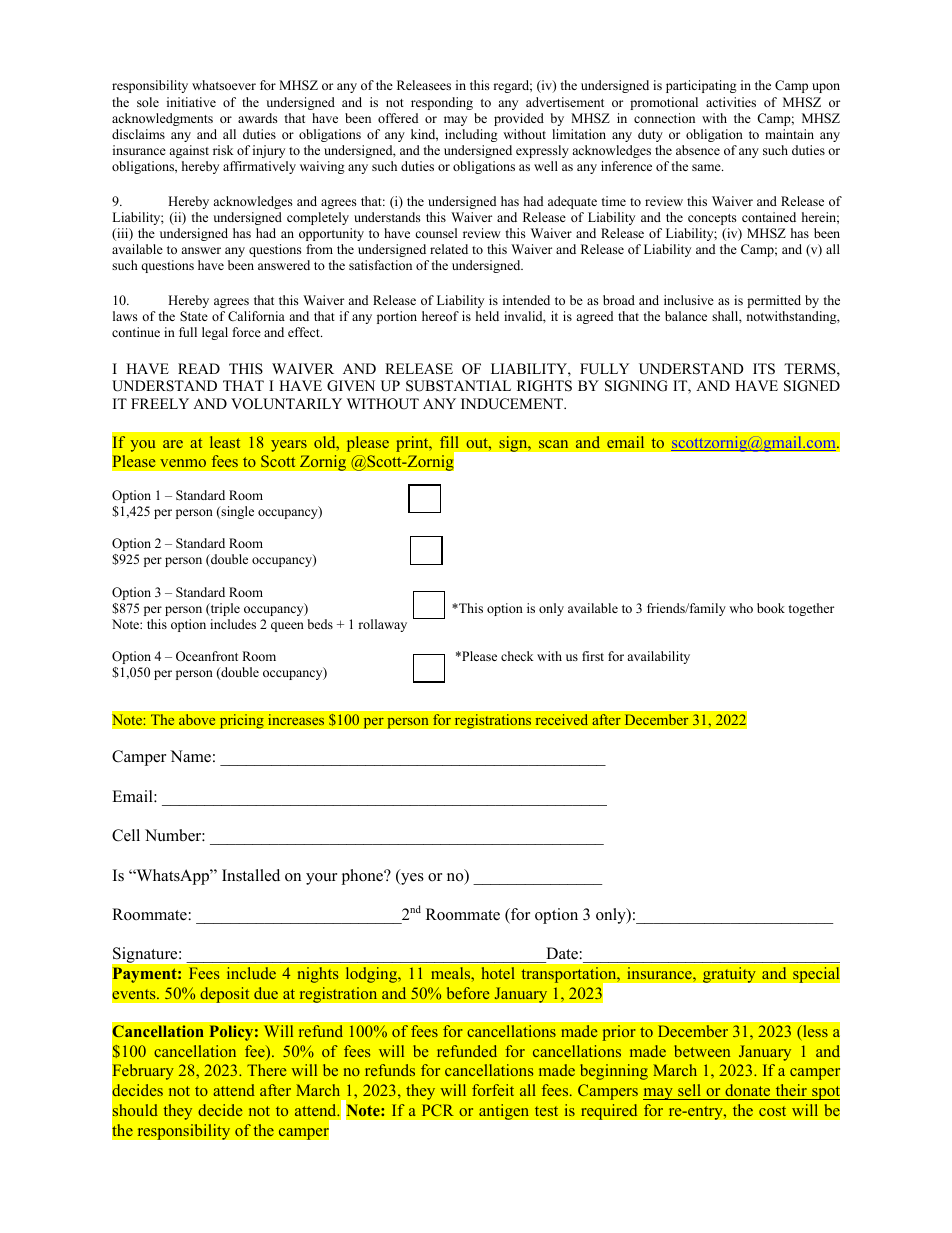 Image resolution: width=952 pixels, height=1233 pixels. I want to click on initiative, so click(191, 102).
